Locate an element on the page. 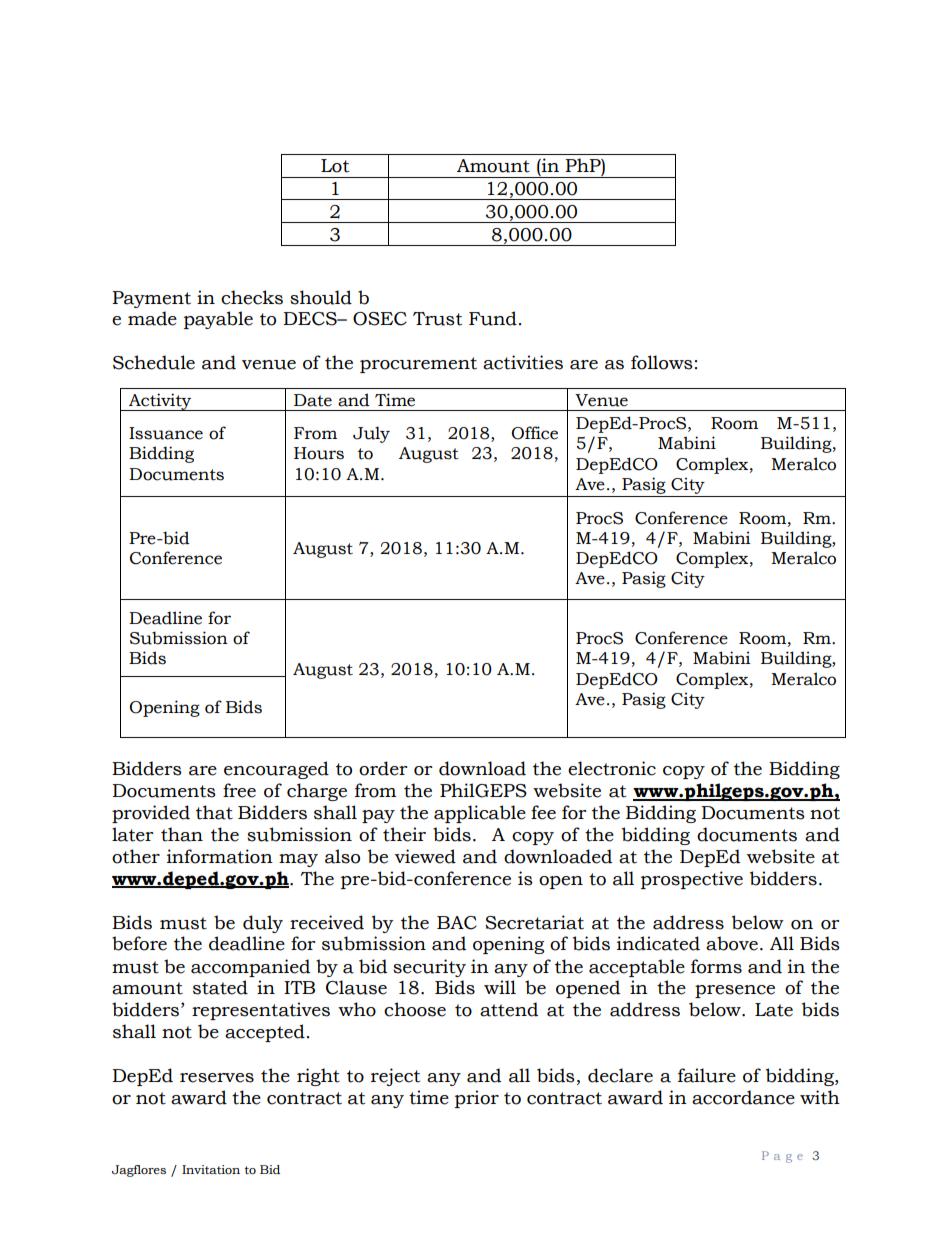 The height and width of the document is (1233, 952). electronic is located at coordinates (612, 768).
